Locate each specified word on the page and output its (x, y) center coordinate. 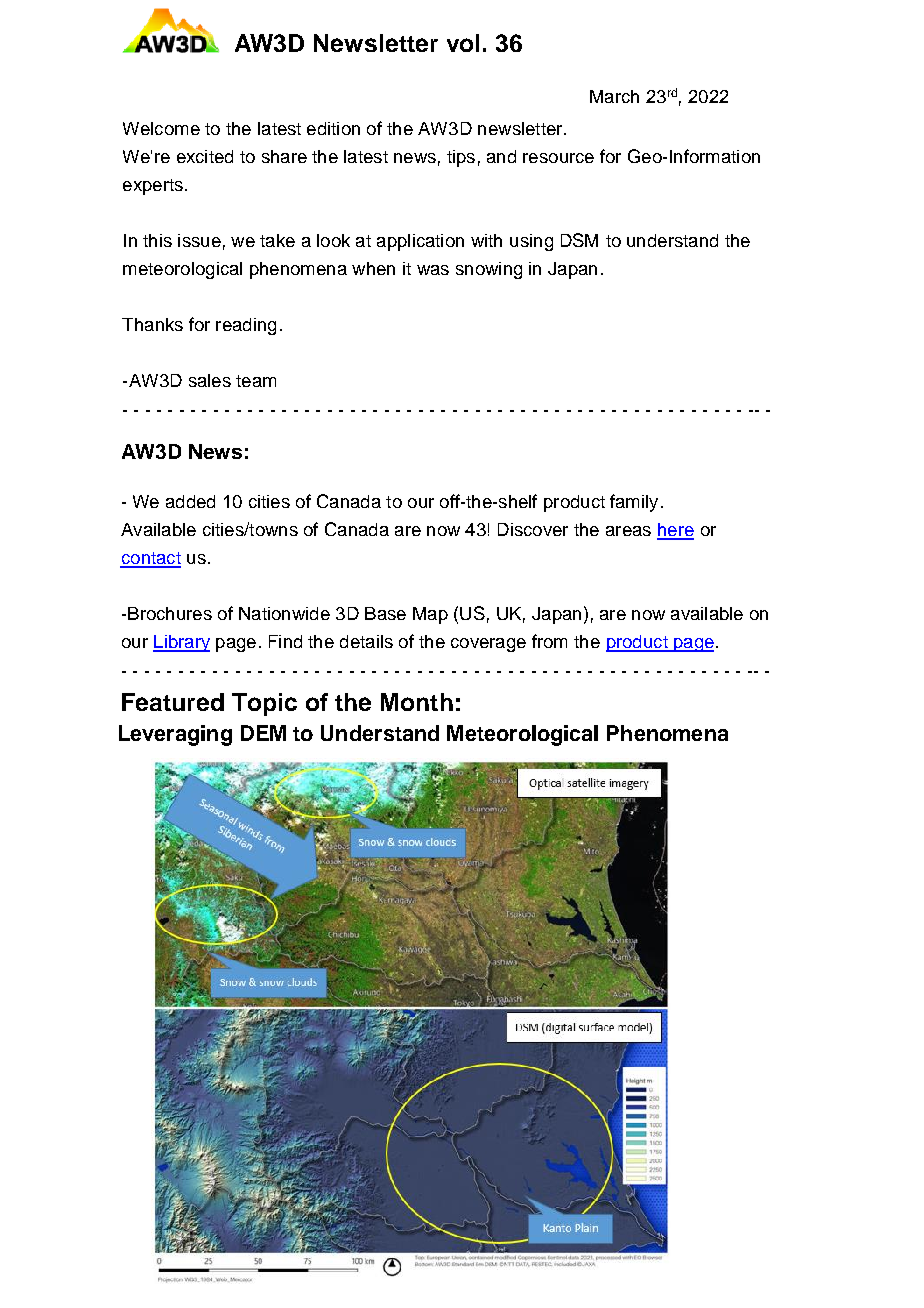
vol (463, 43)
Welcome (161, 128)
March (614, 96)
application (420, 242)
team (256, 381)
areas (628, 531)
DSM (579, 240)
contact (150, 559)
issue (199, 240)
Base (385, 613)
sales (210, 380)
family (634, 503)
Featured (173, 702)
